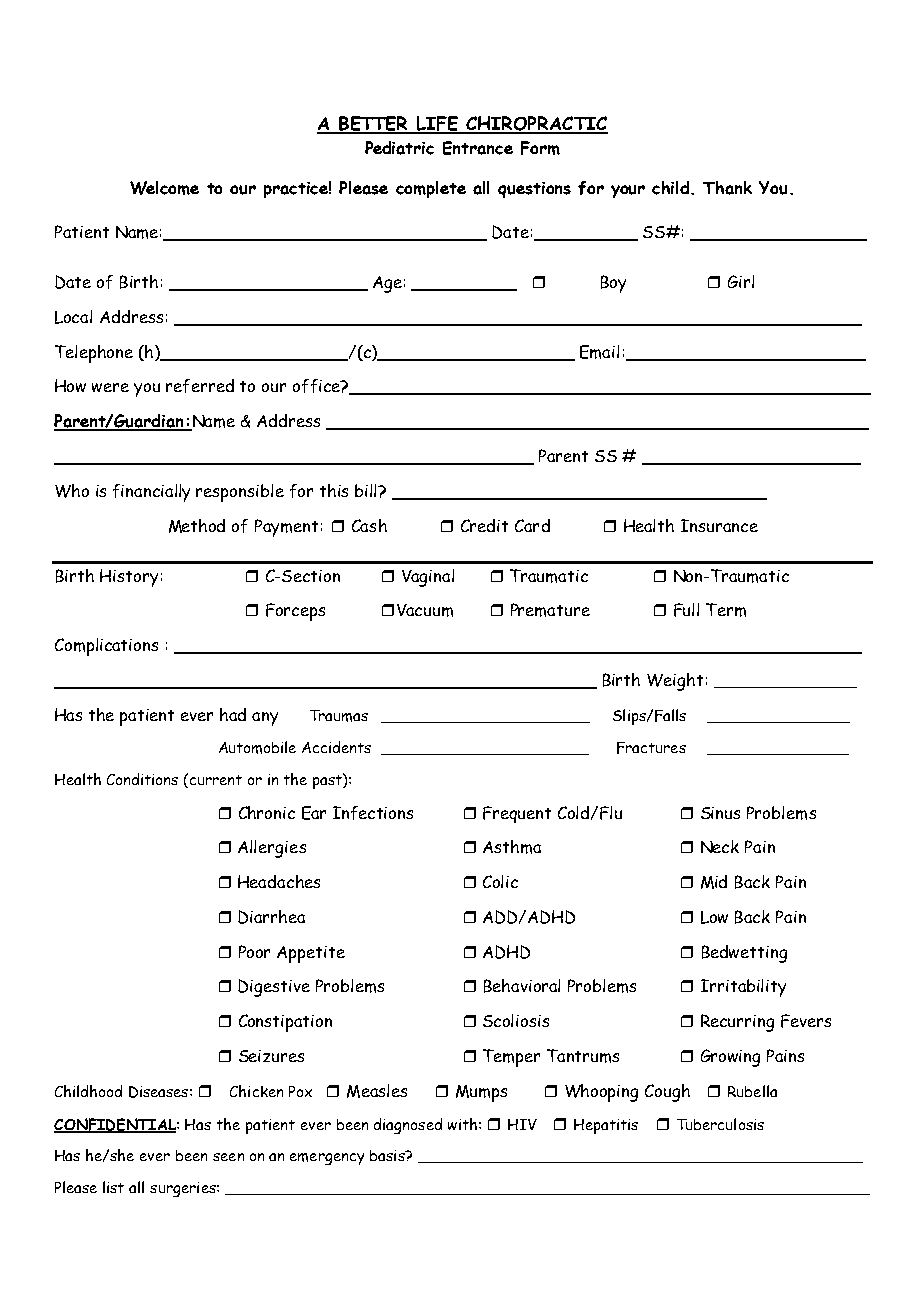 The width and height of the screenshot is (924, 1308). Describe the element at coordinates (675, 682) in the screenshot. I see `Weight` at that location.
